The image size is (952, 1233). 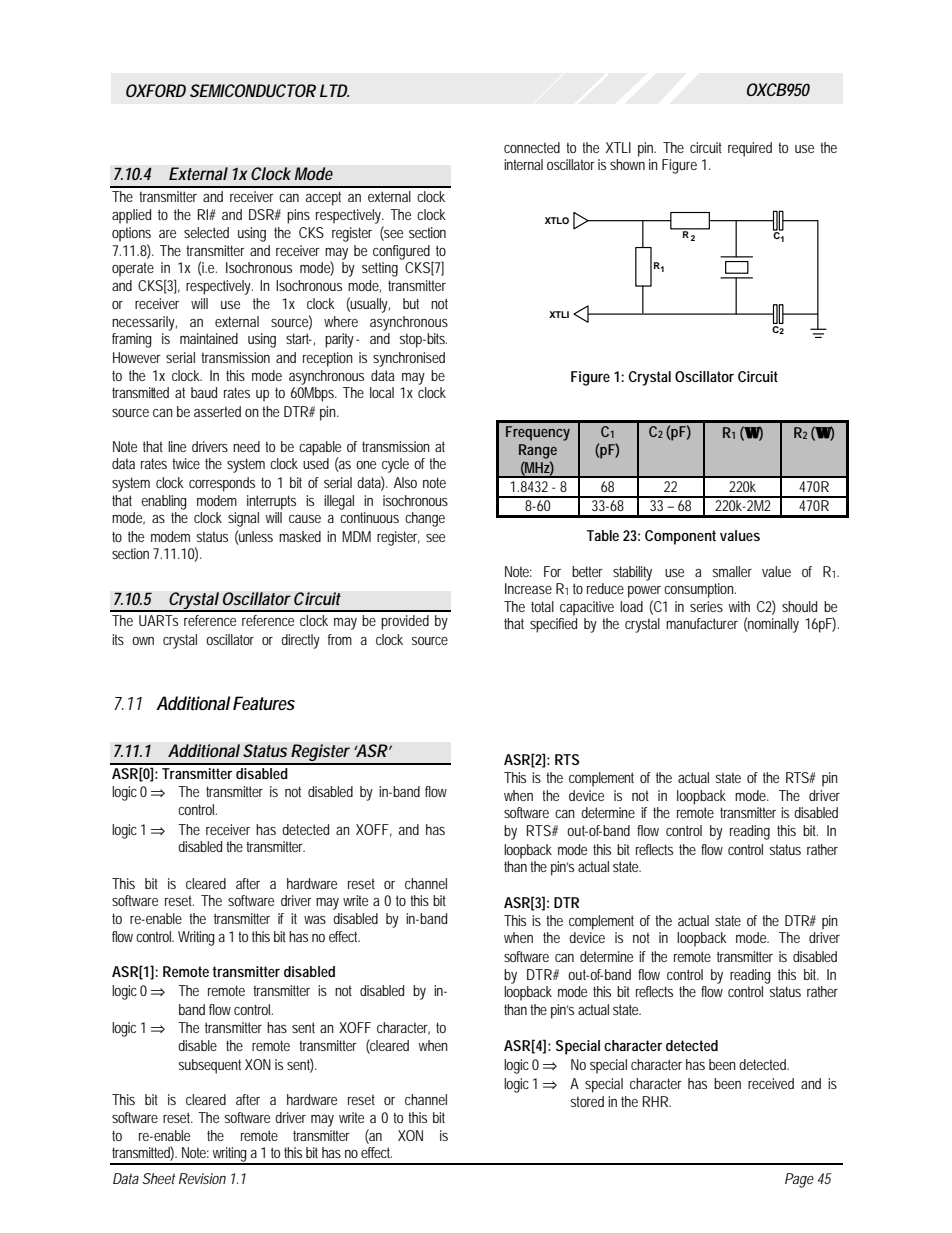 What do you see at coordinates (222, 484) in the document?
I see `corresponds` at bounding box center [222, 484].
